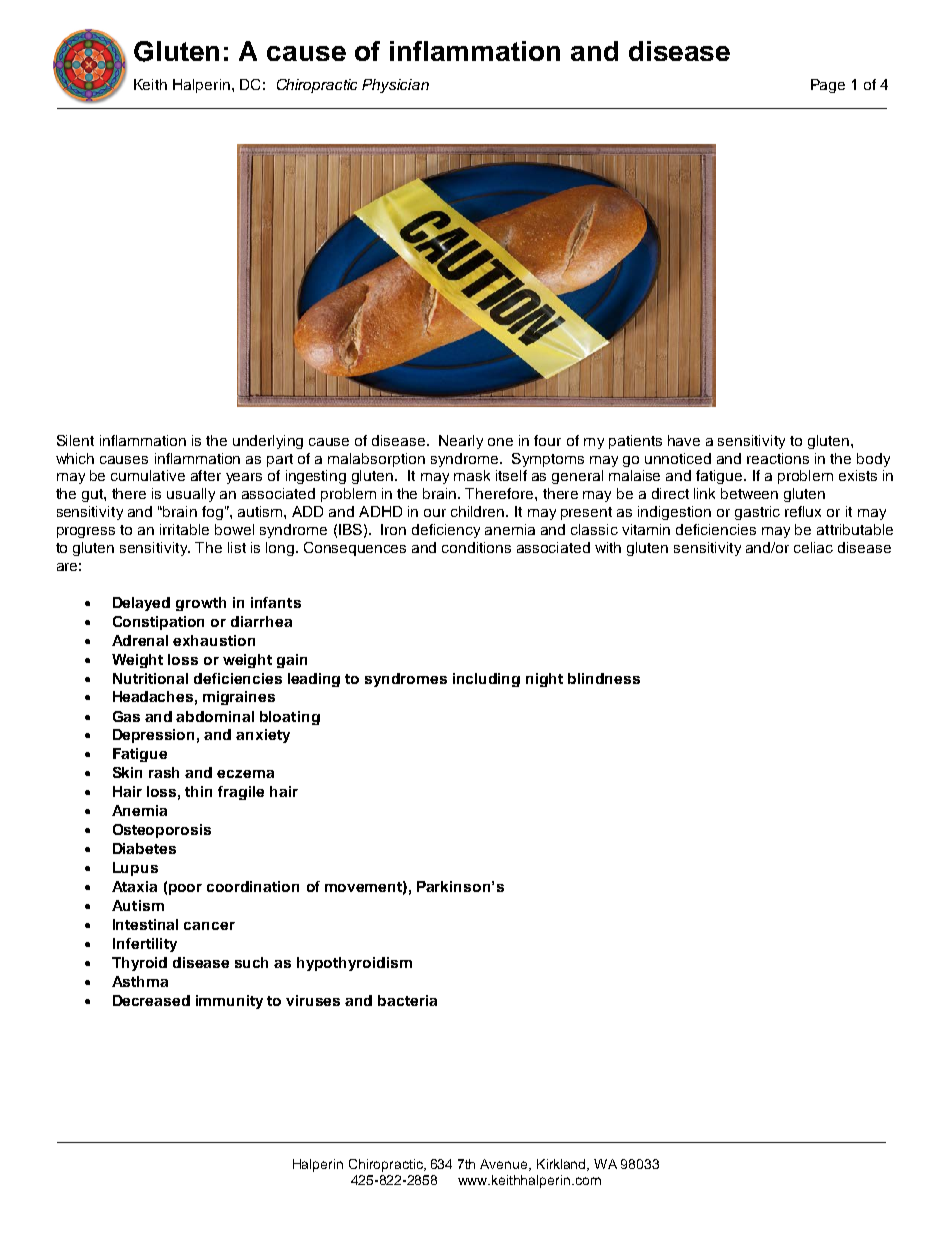  Describe the element at coordinates (148, 475) in the screenshot. I see `cumulative` at that location.
